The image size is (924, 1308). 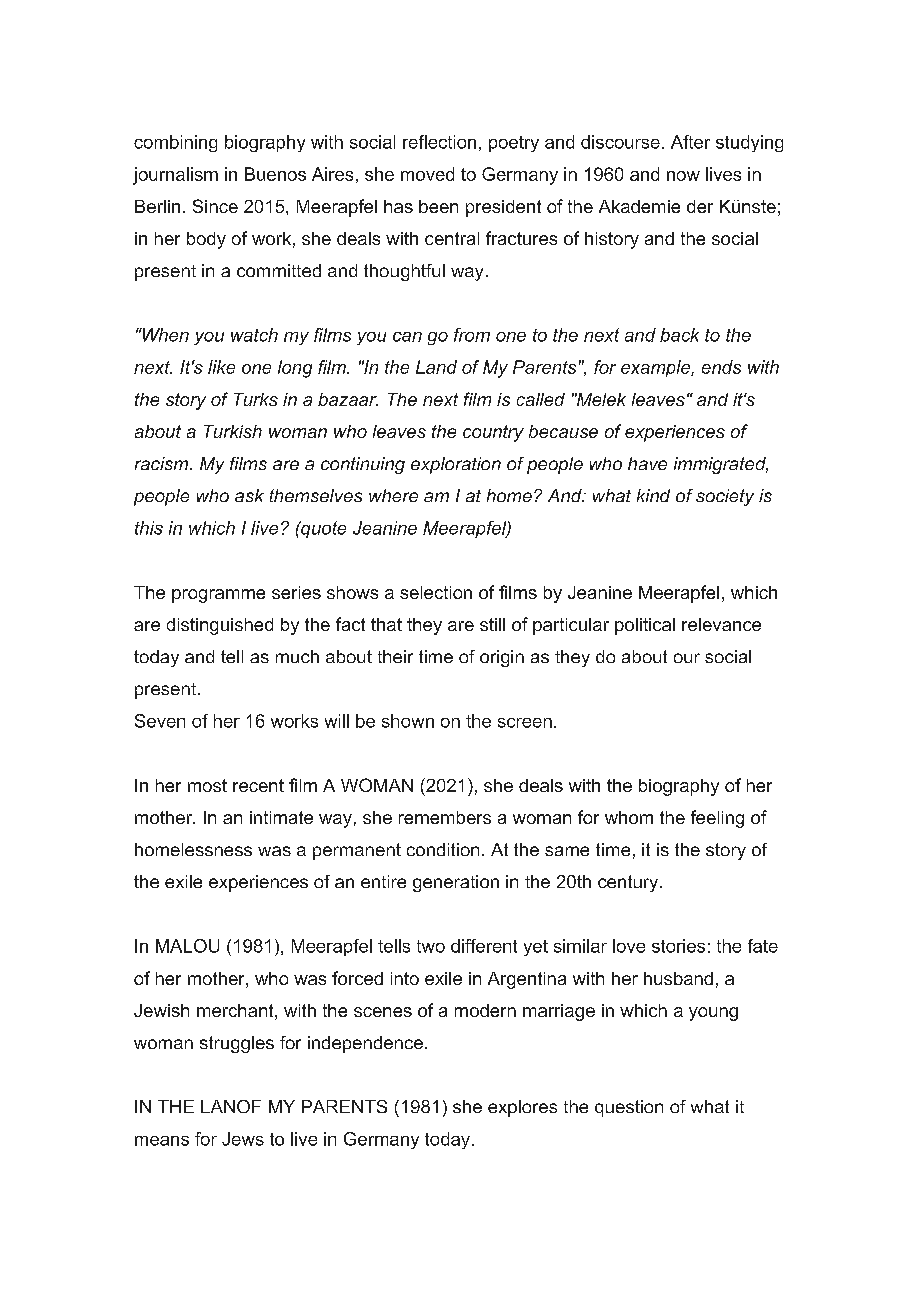 What do you see at coordinates (215, 206) in the page?
I see `Since` at bounding box center [215, 206].
